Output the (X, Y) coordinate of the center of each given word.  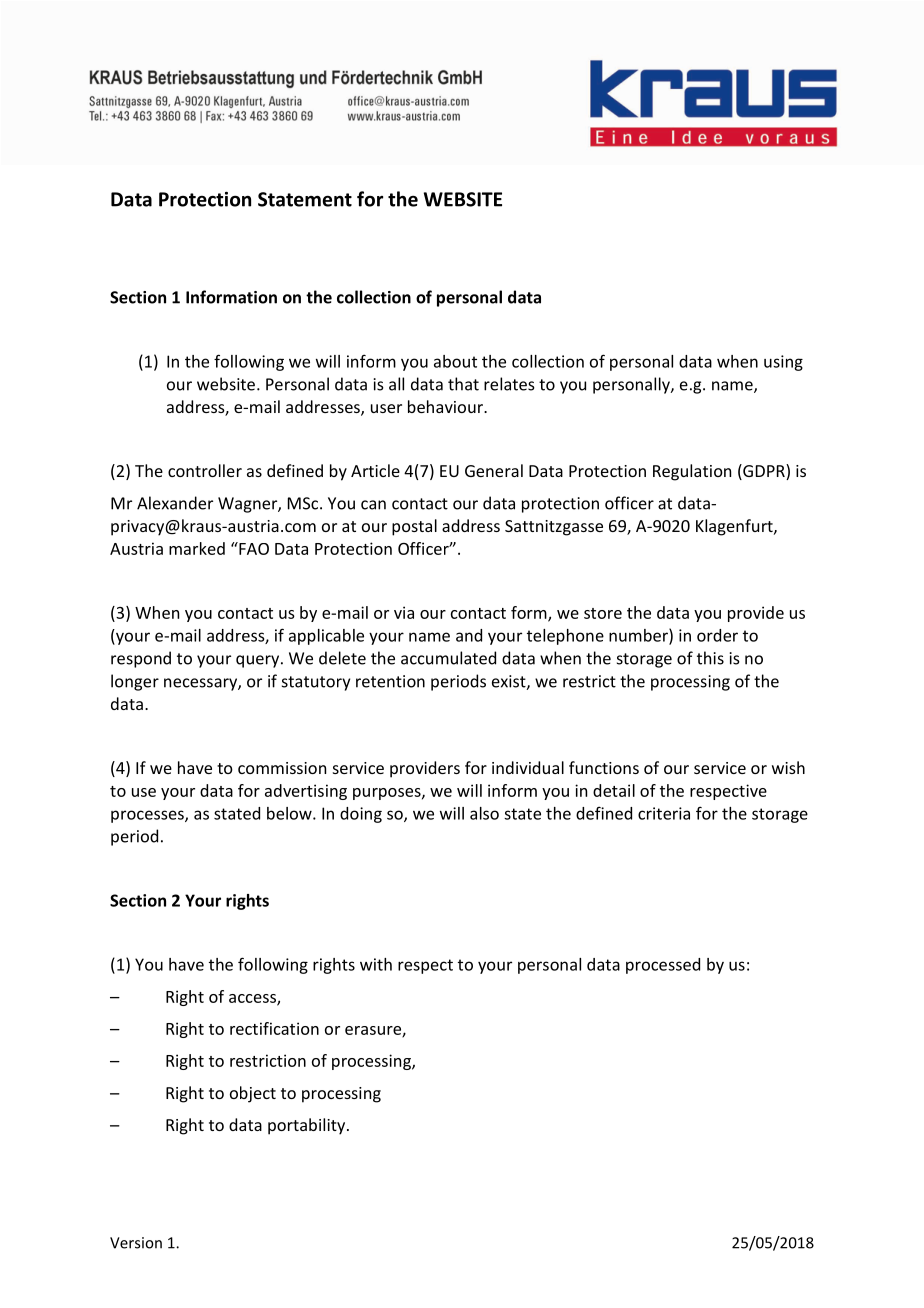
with (376, 964)
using (783, 363)
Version (136, 1243)
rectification (274, 1028)
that (463, 384)
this (710, 658)
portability (308, 1126)
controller (205, 470)
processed (663, 966)
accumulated (448, 658)
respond (141, 659)
